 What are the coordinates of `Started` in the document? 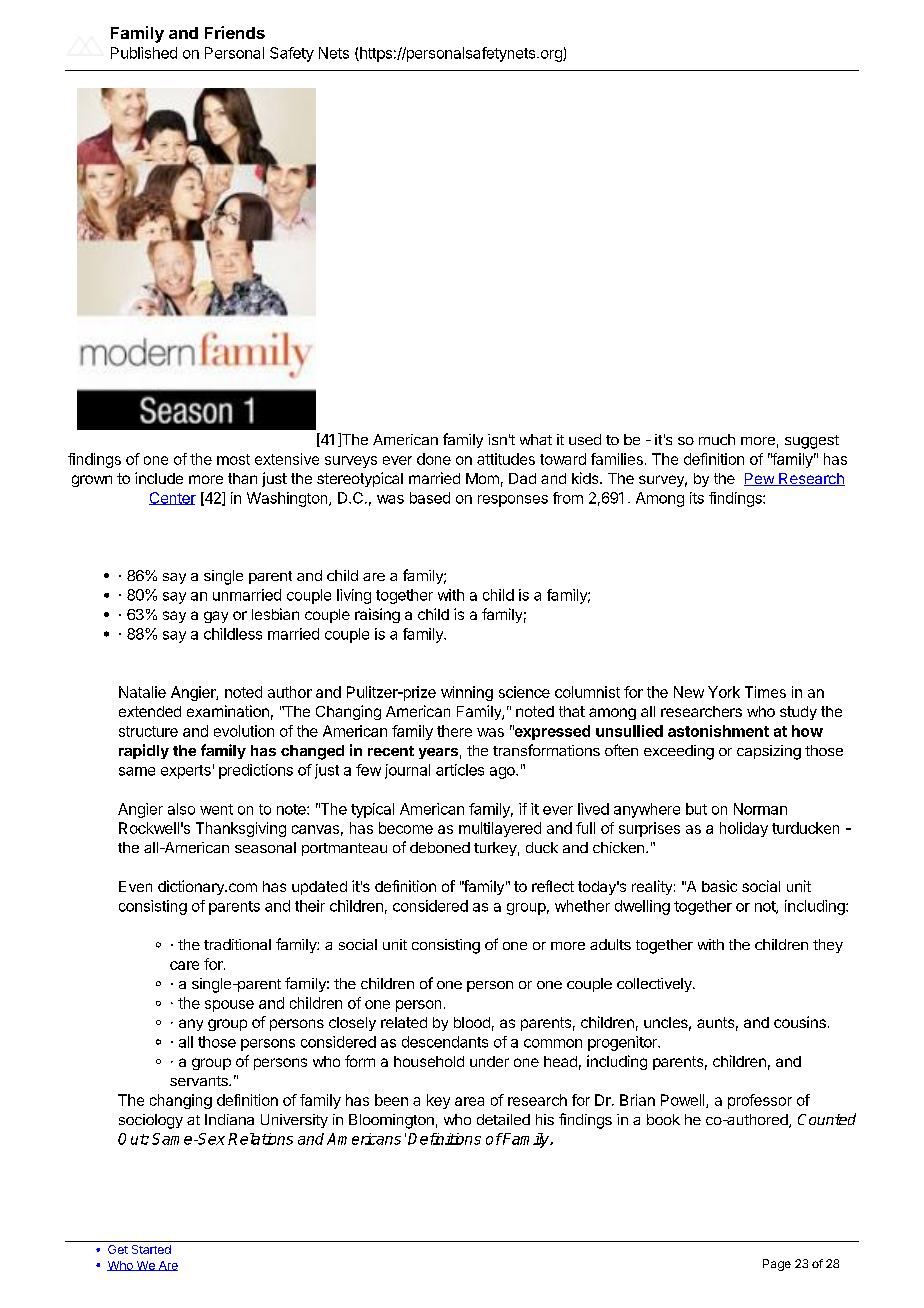 It's located at (151, 1249).
